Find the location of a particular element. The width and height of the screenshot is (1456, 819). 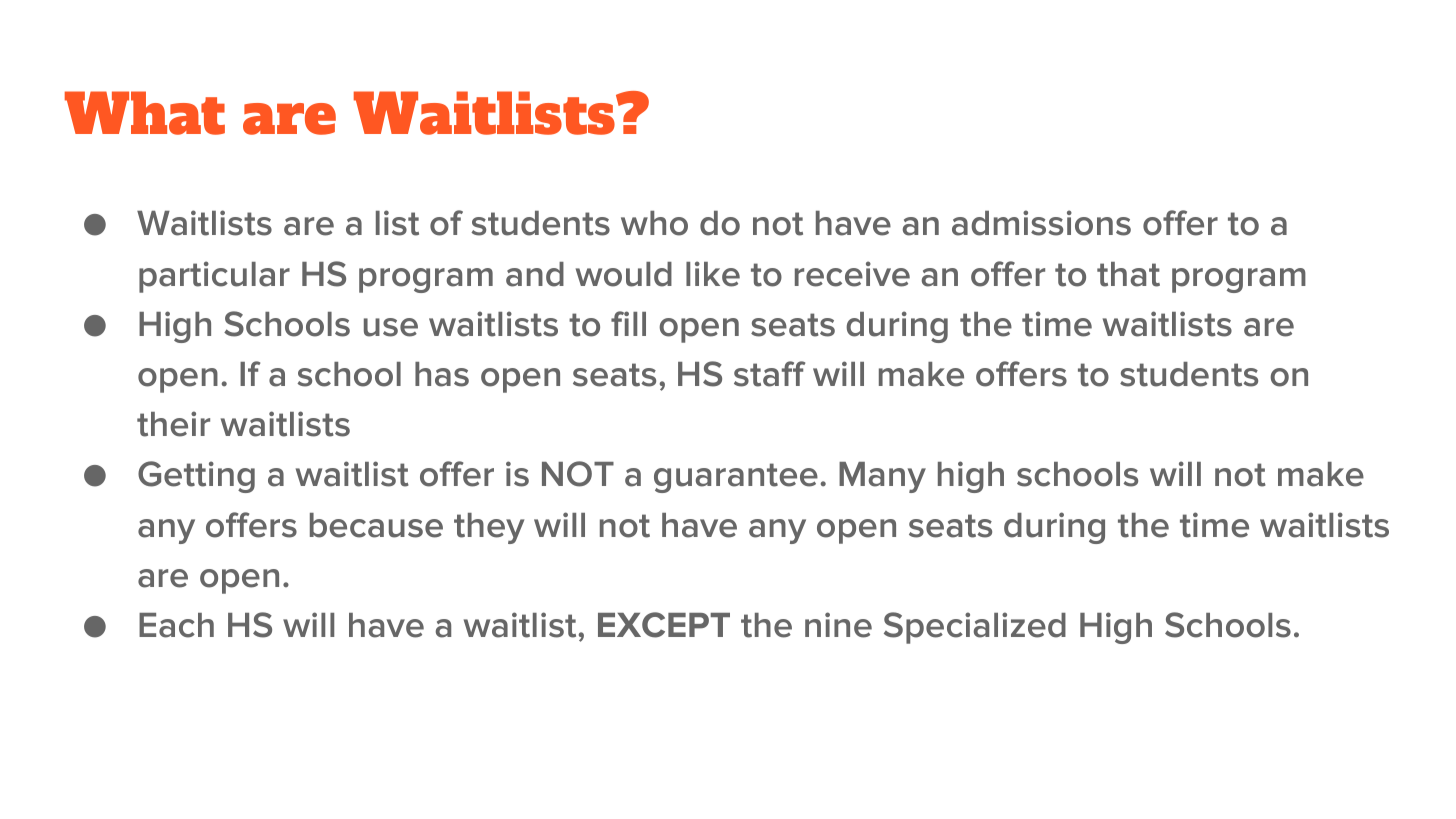

who is located at coordinates (654, 223).
